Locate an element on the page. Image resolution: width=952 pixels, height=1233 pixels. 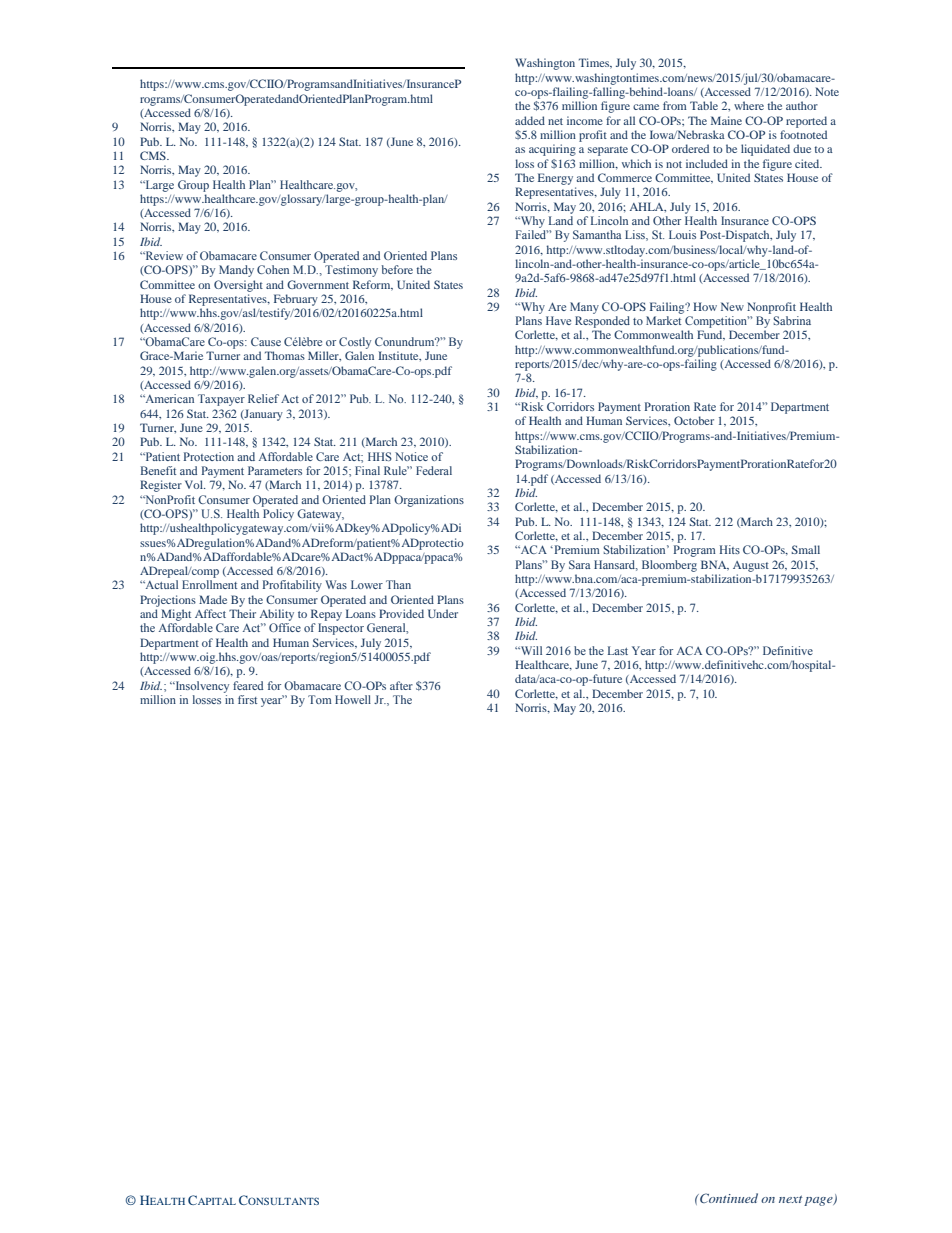
October is located at coordinates (694, 420).
